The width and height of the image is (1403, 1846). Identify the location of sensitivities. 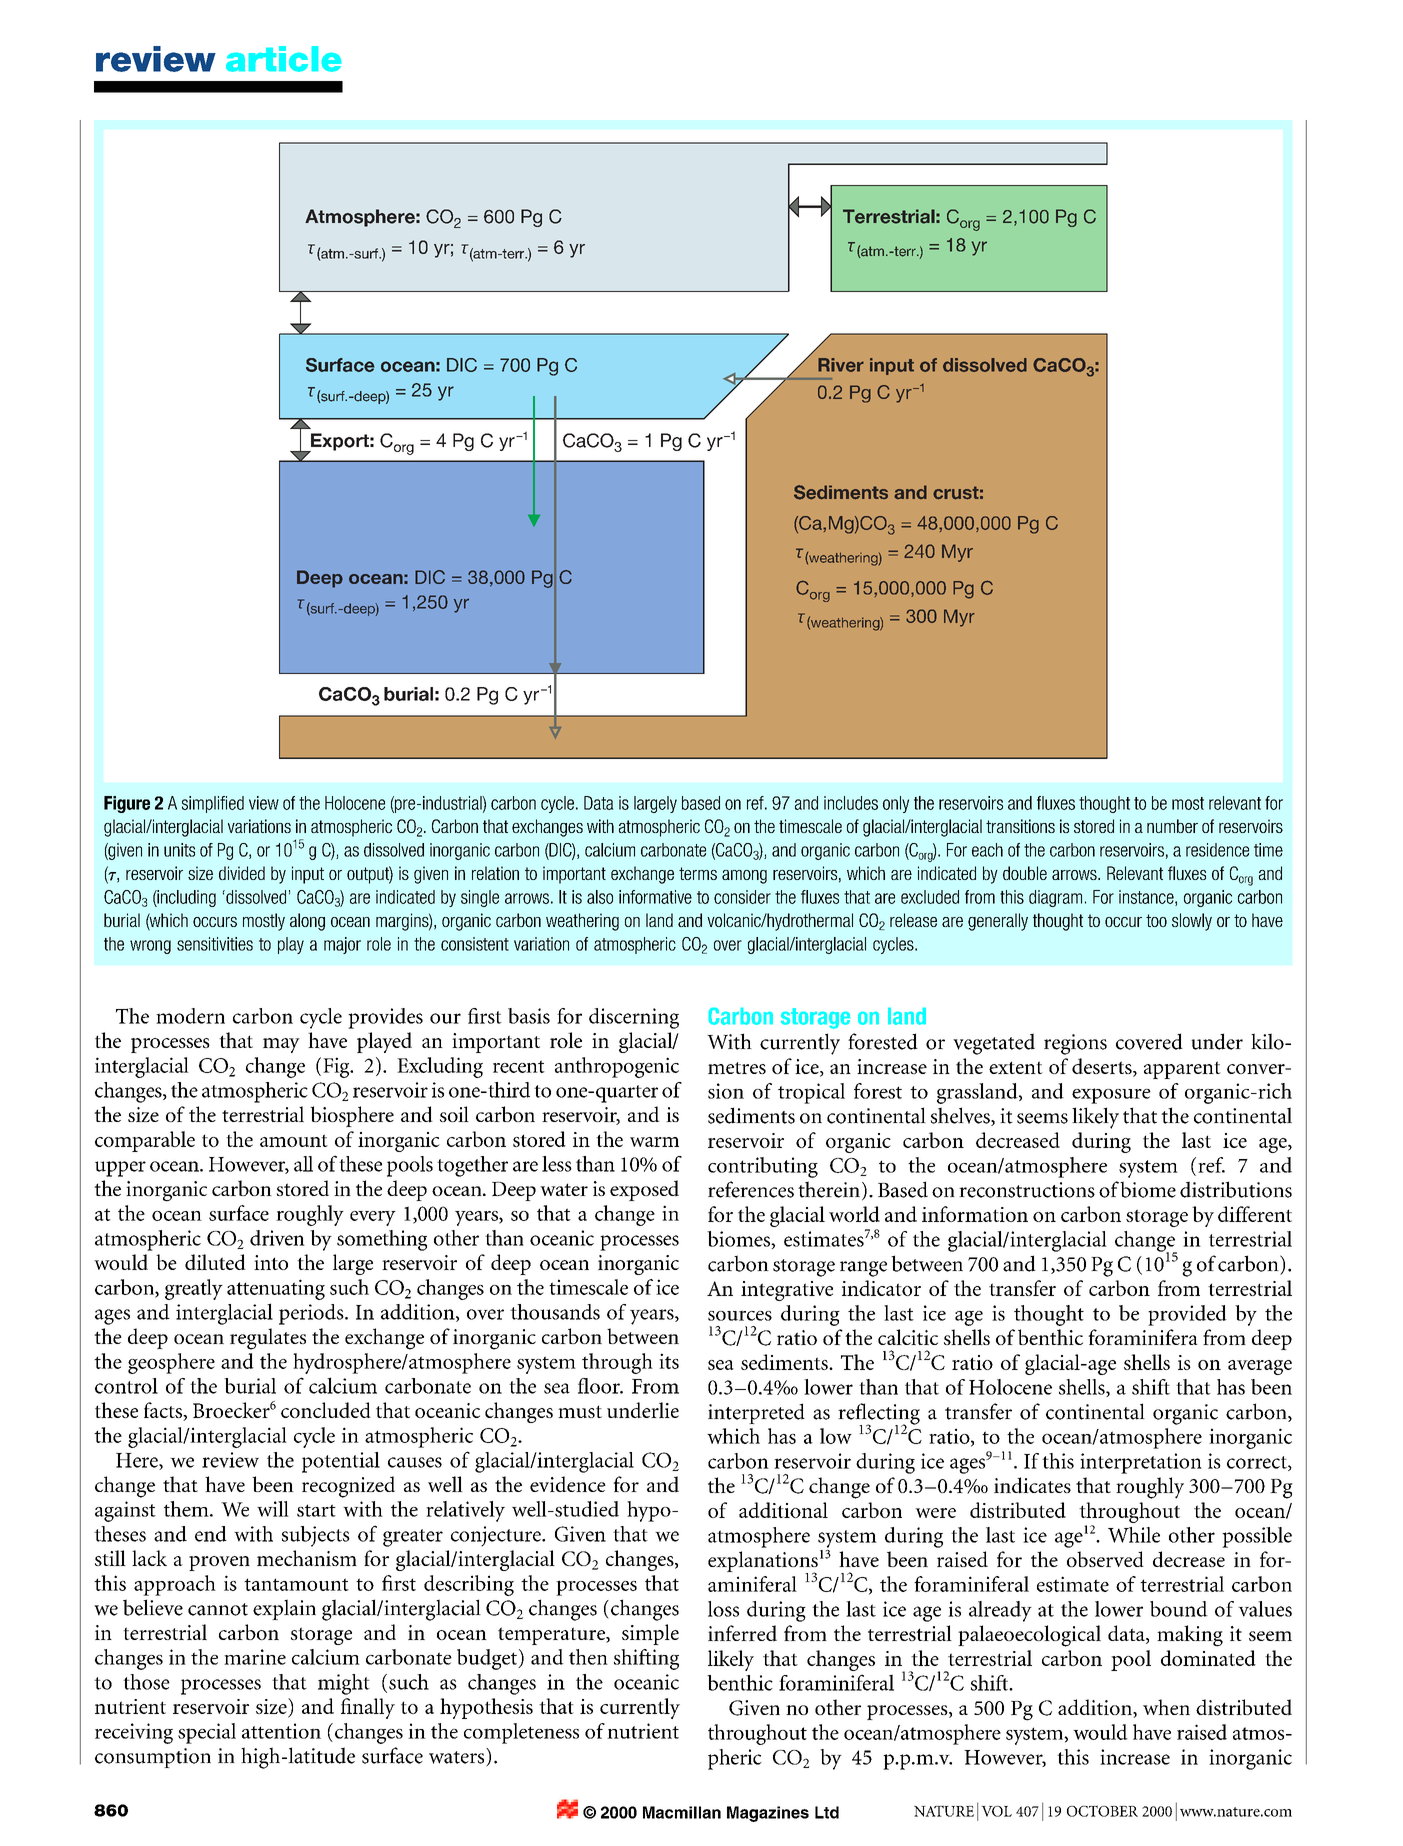
(215, 944).
